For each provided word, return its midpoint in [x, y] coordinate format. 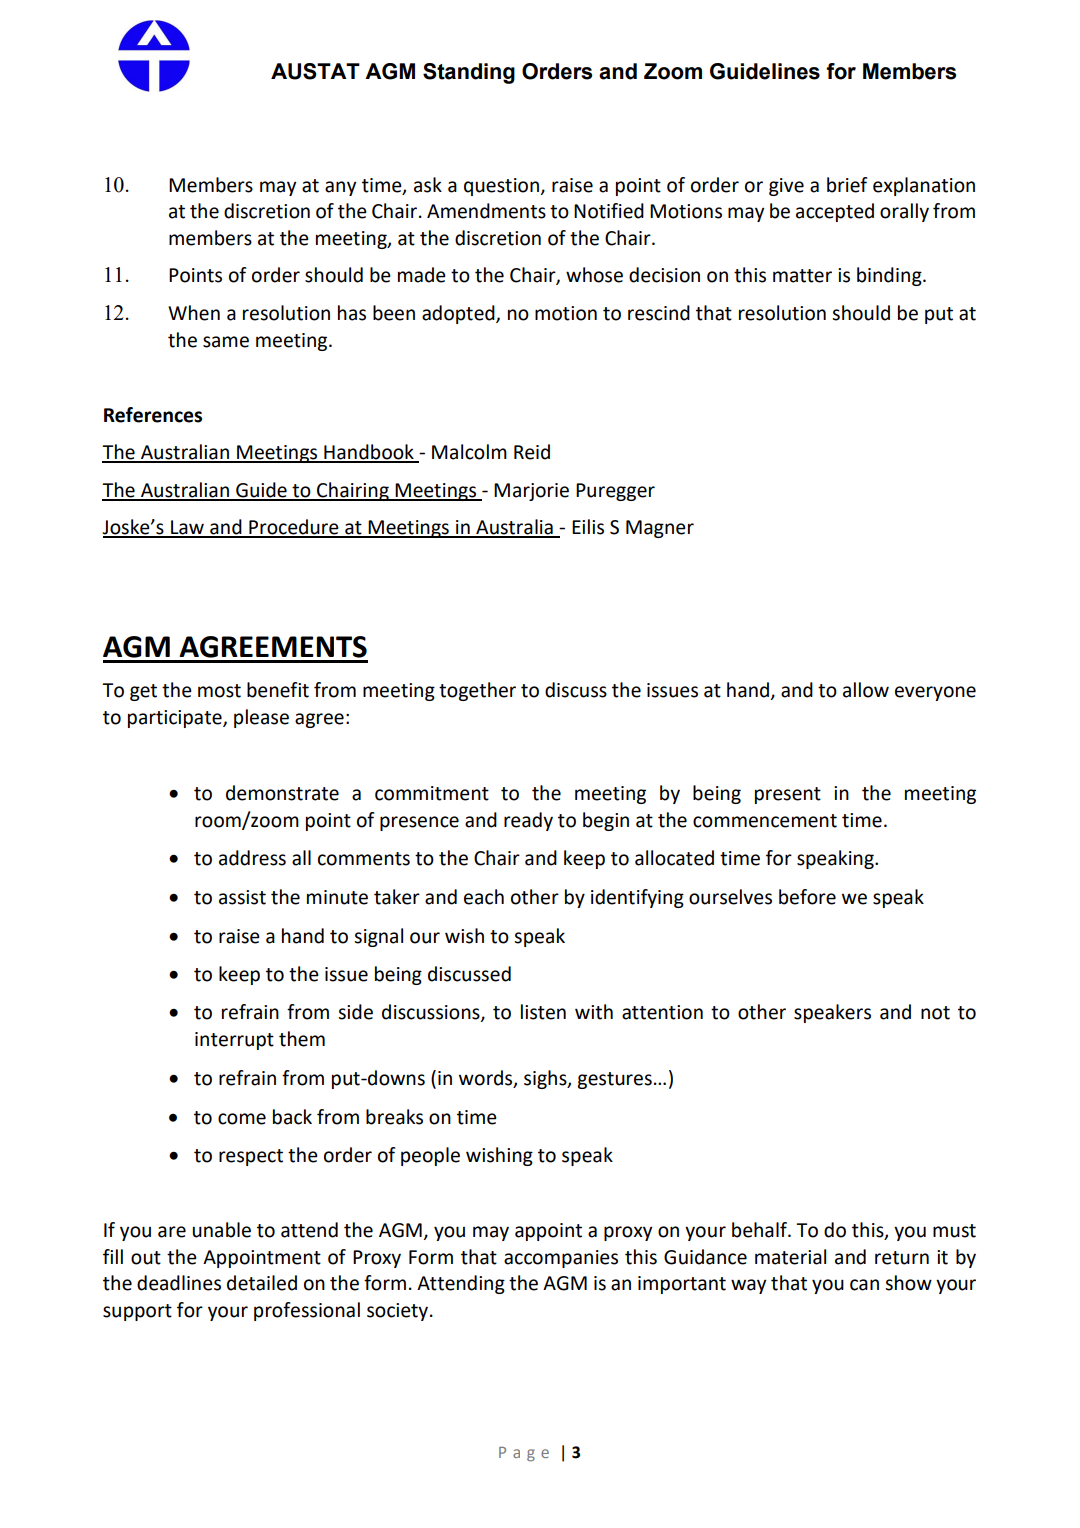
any [340, 188]
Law [187, 528]
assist [242, 897]
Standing [469, 73]
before [807, 897]
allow [866, 690]
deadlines [179, 1283]
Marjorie [531, 492]
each [484, 897]
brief [847, 185]
